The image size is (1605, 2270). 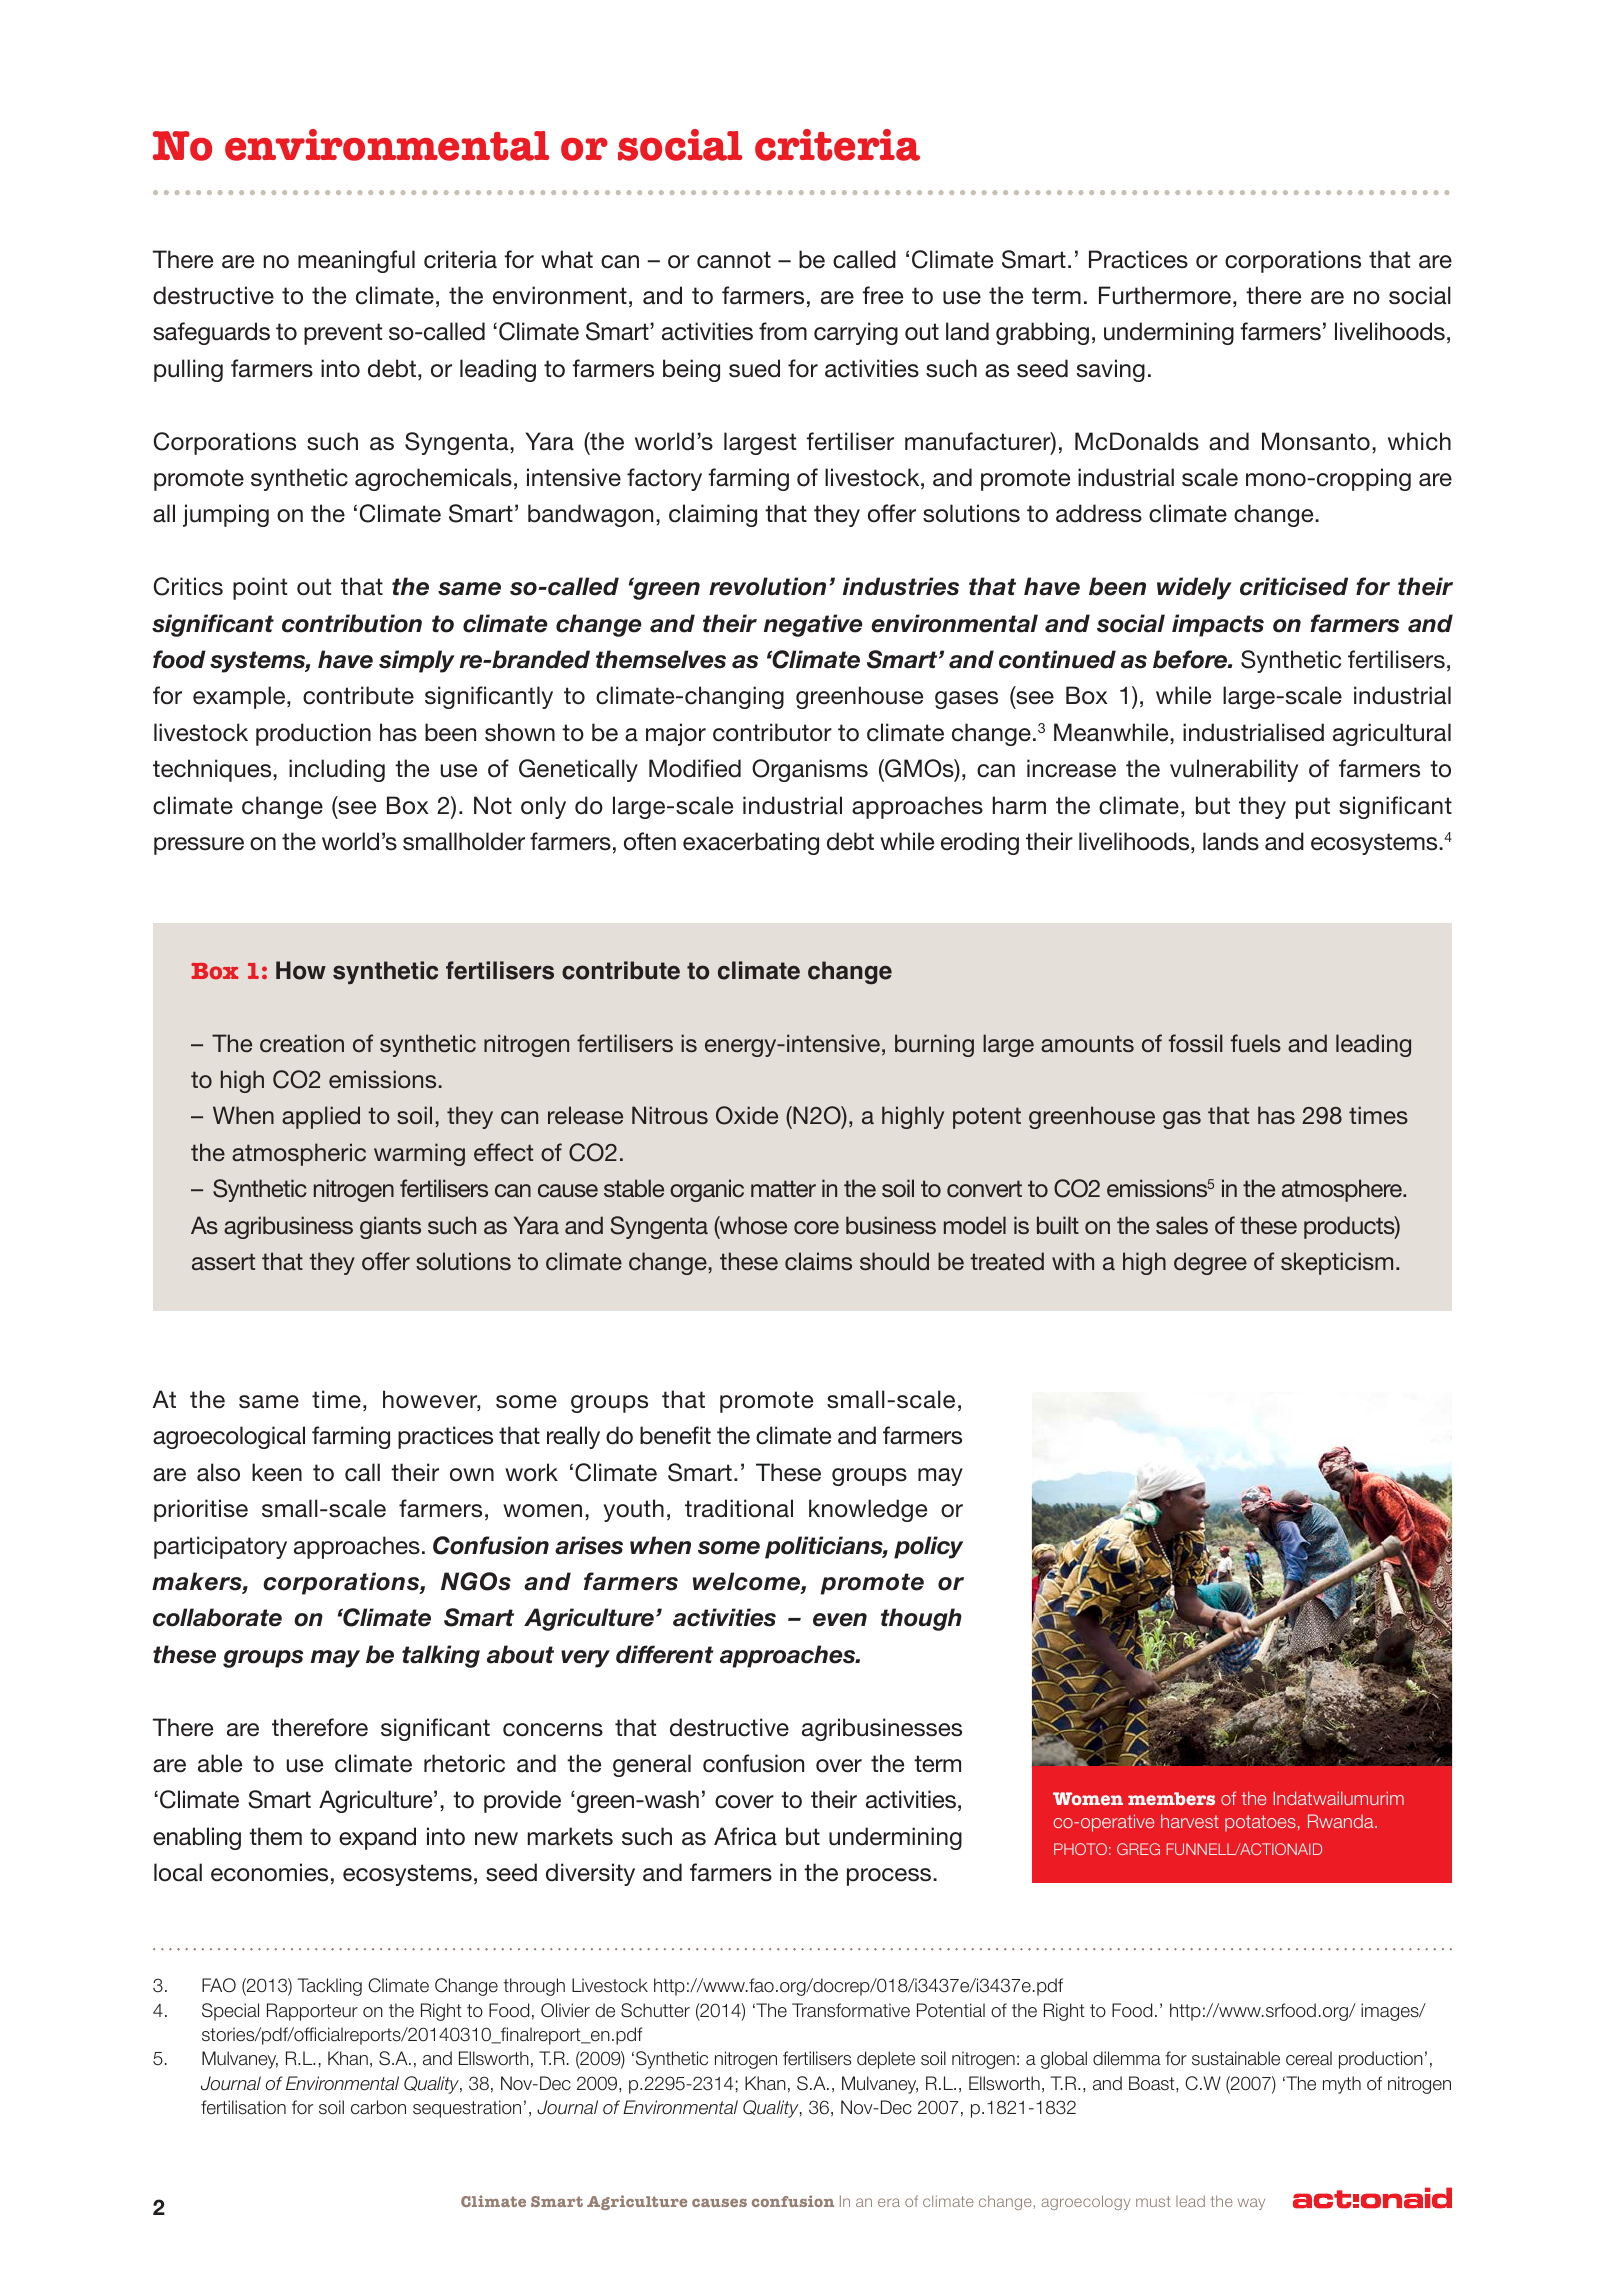 What do you see at coordinates (377, 1838) in the page?
I see `expand` at bounding box center [377, 1838].
